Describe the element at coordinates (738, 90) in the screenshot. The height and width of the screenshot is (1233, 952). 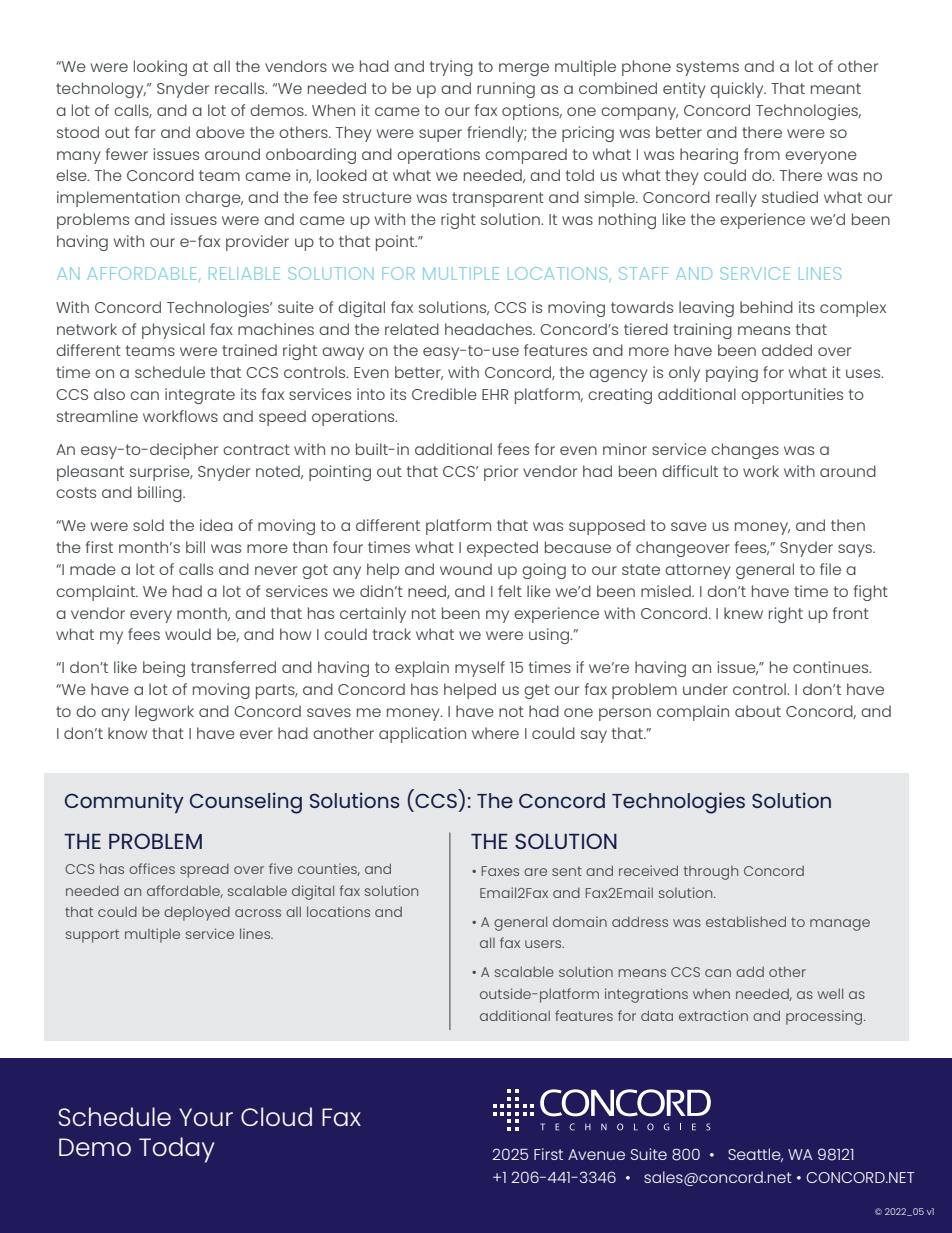
I see `quickly` at that location.
